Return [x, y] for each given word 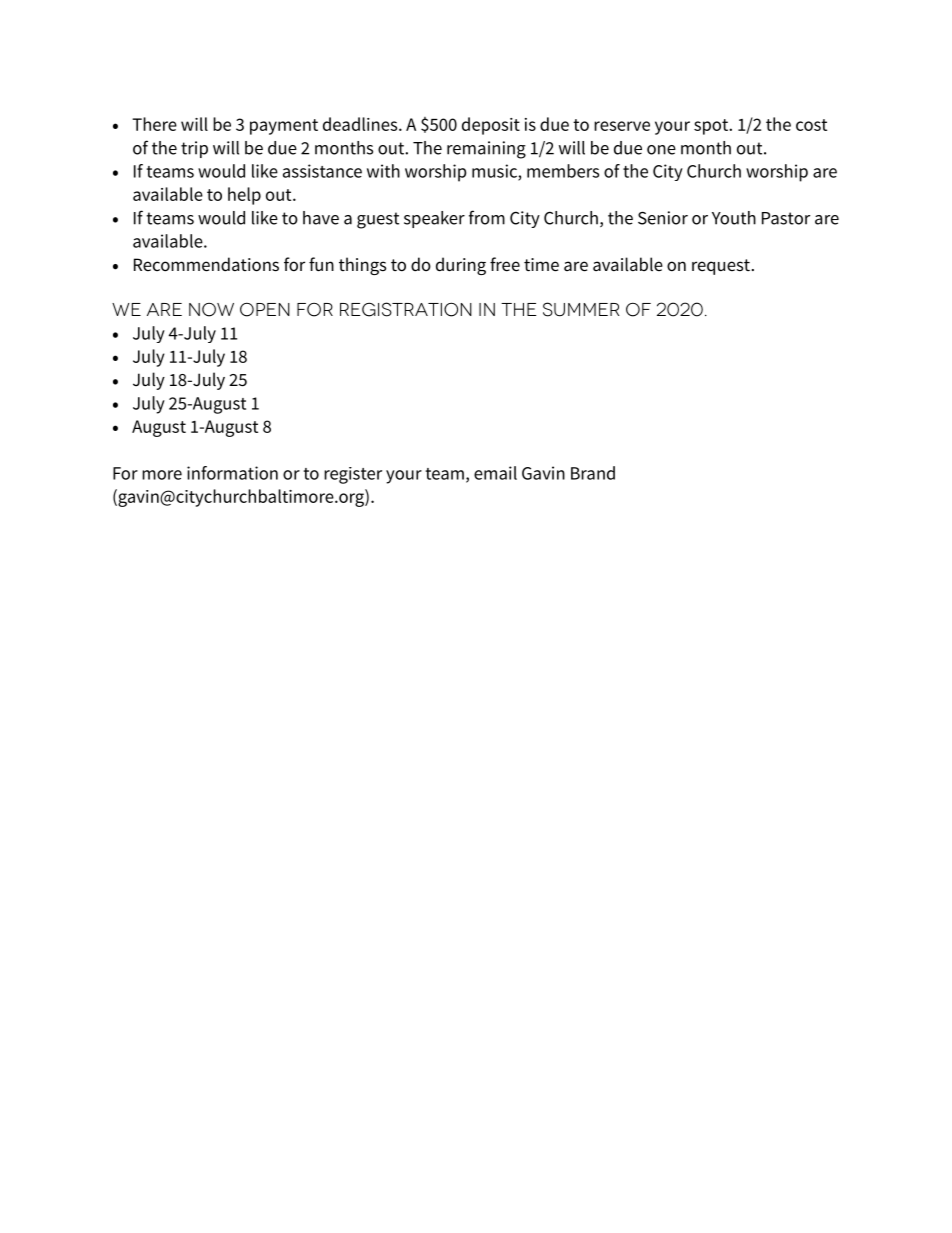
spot [712, 127]
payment [284, 127]
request [721, 267]
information [232, 473]
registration [406, 309]
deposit [491, 126]
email [495, 473]
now [211, 310]
